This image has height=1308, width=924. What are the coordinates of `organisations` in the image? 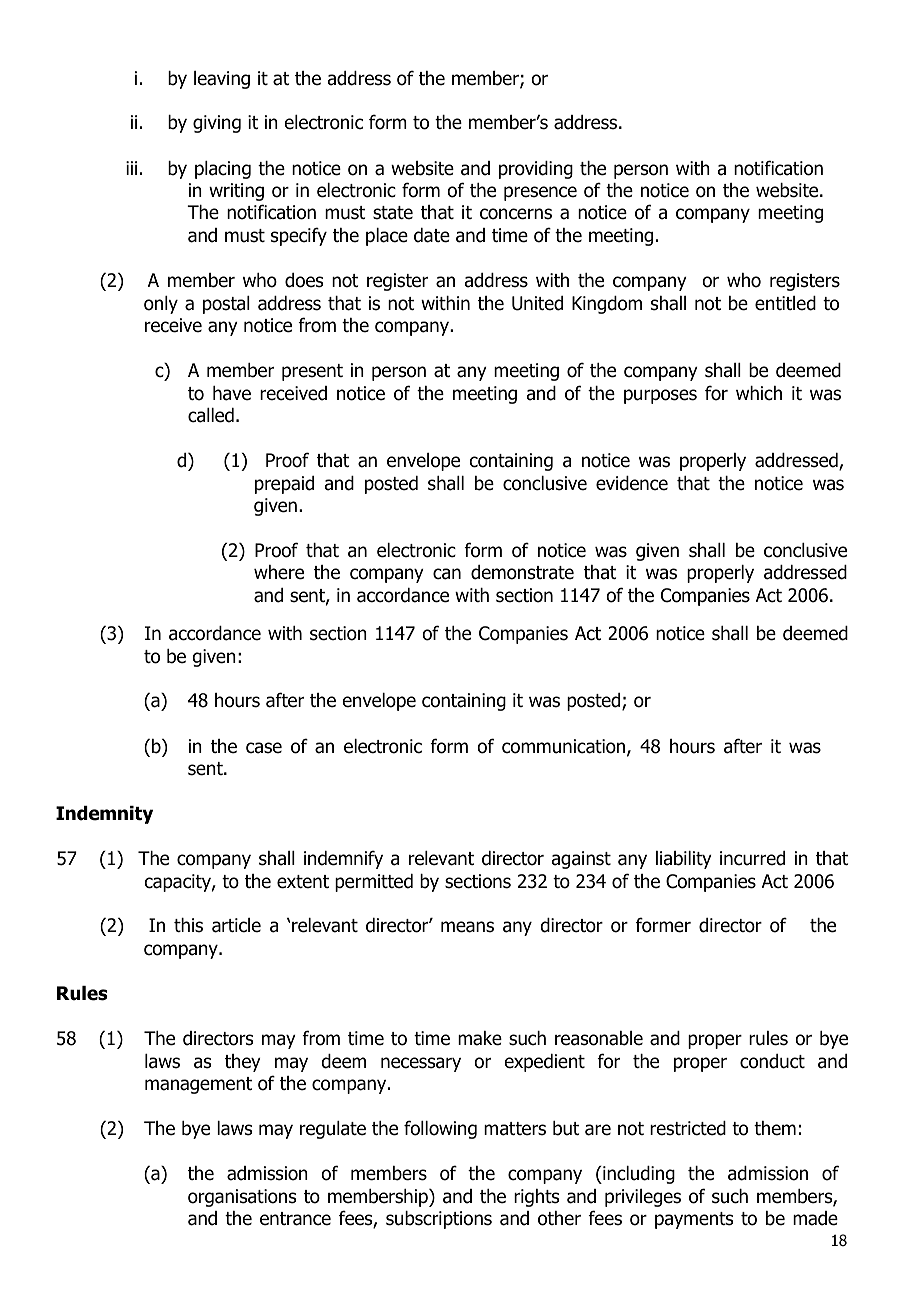 It's located at (242, 1198).
